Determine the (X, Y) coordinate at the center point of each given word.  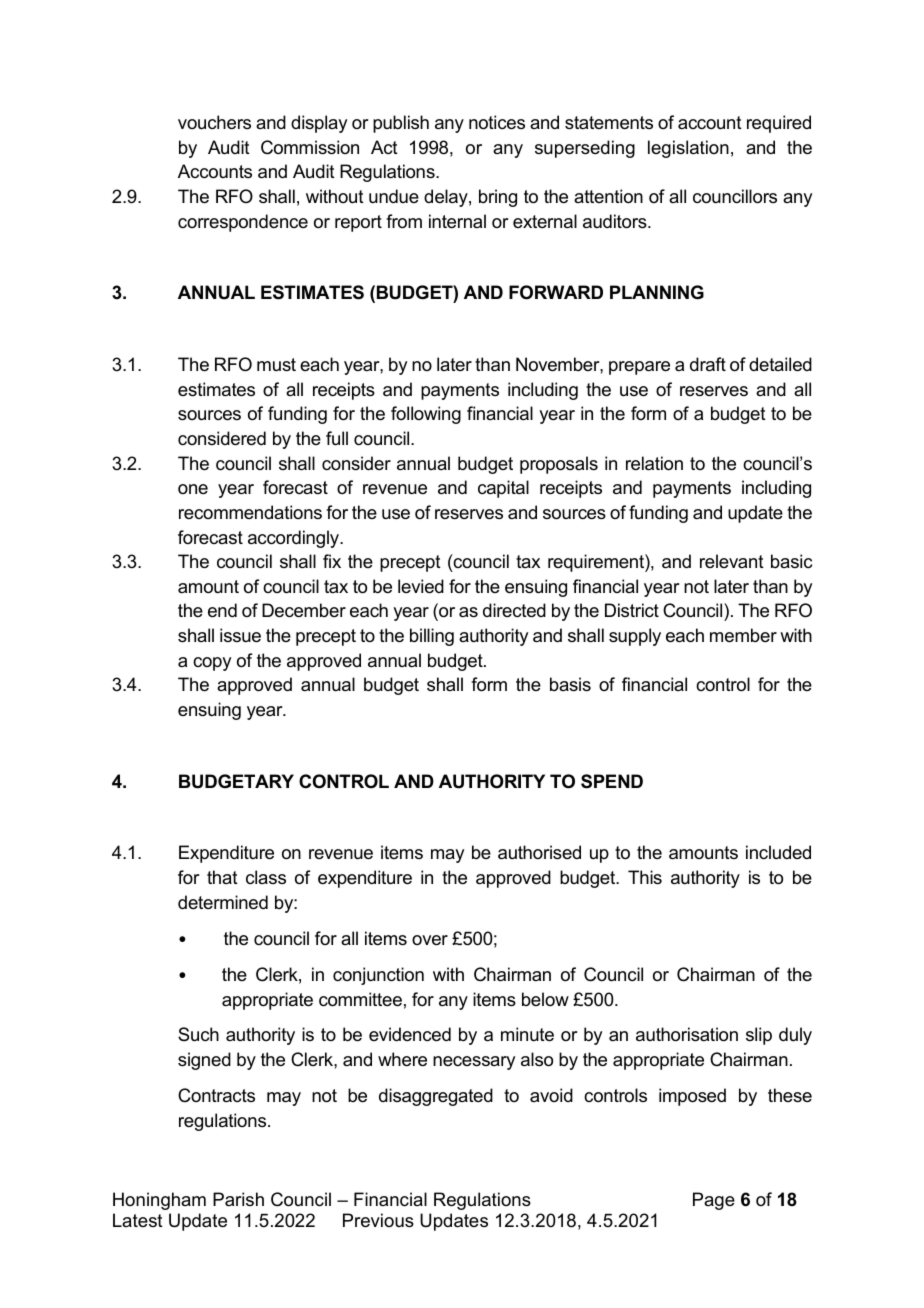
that (222, 877)
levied (421, 586)
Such (198, 1034)
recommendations (250, 512)
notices (497, 122)
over (430, 940)
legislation (688, 149)
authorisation (687, 1034)
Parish (238, 1199)
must (276, 364)
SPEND (612, 781)
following (426, 415)
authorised (539, 852)
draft (708, 364)
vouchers (214, 122)
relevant (732, 561)
